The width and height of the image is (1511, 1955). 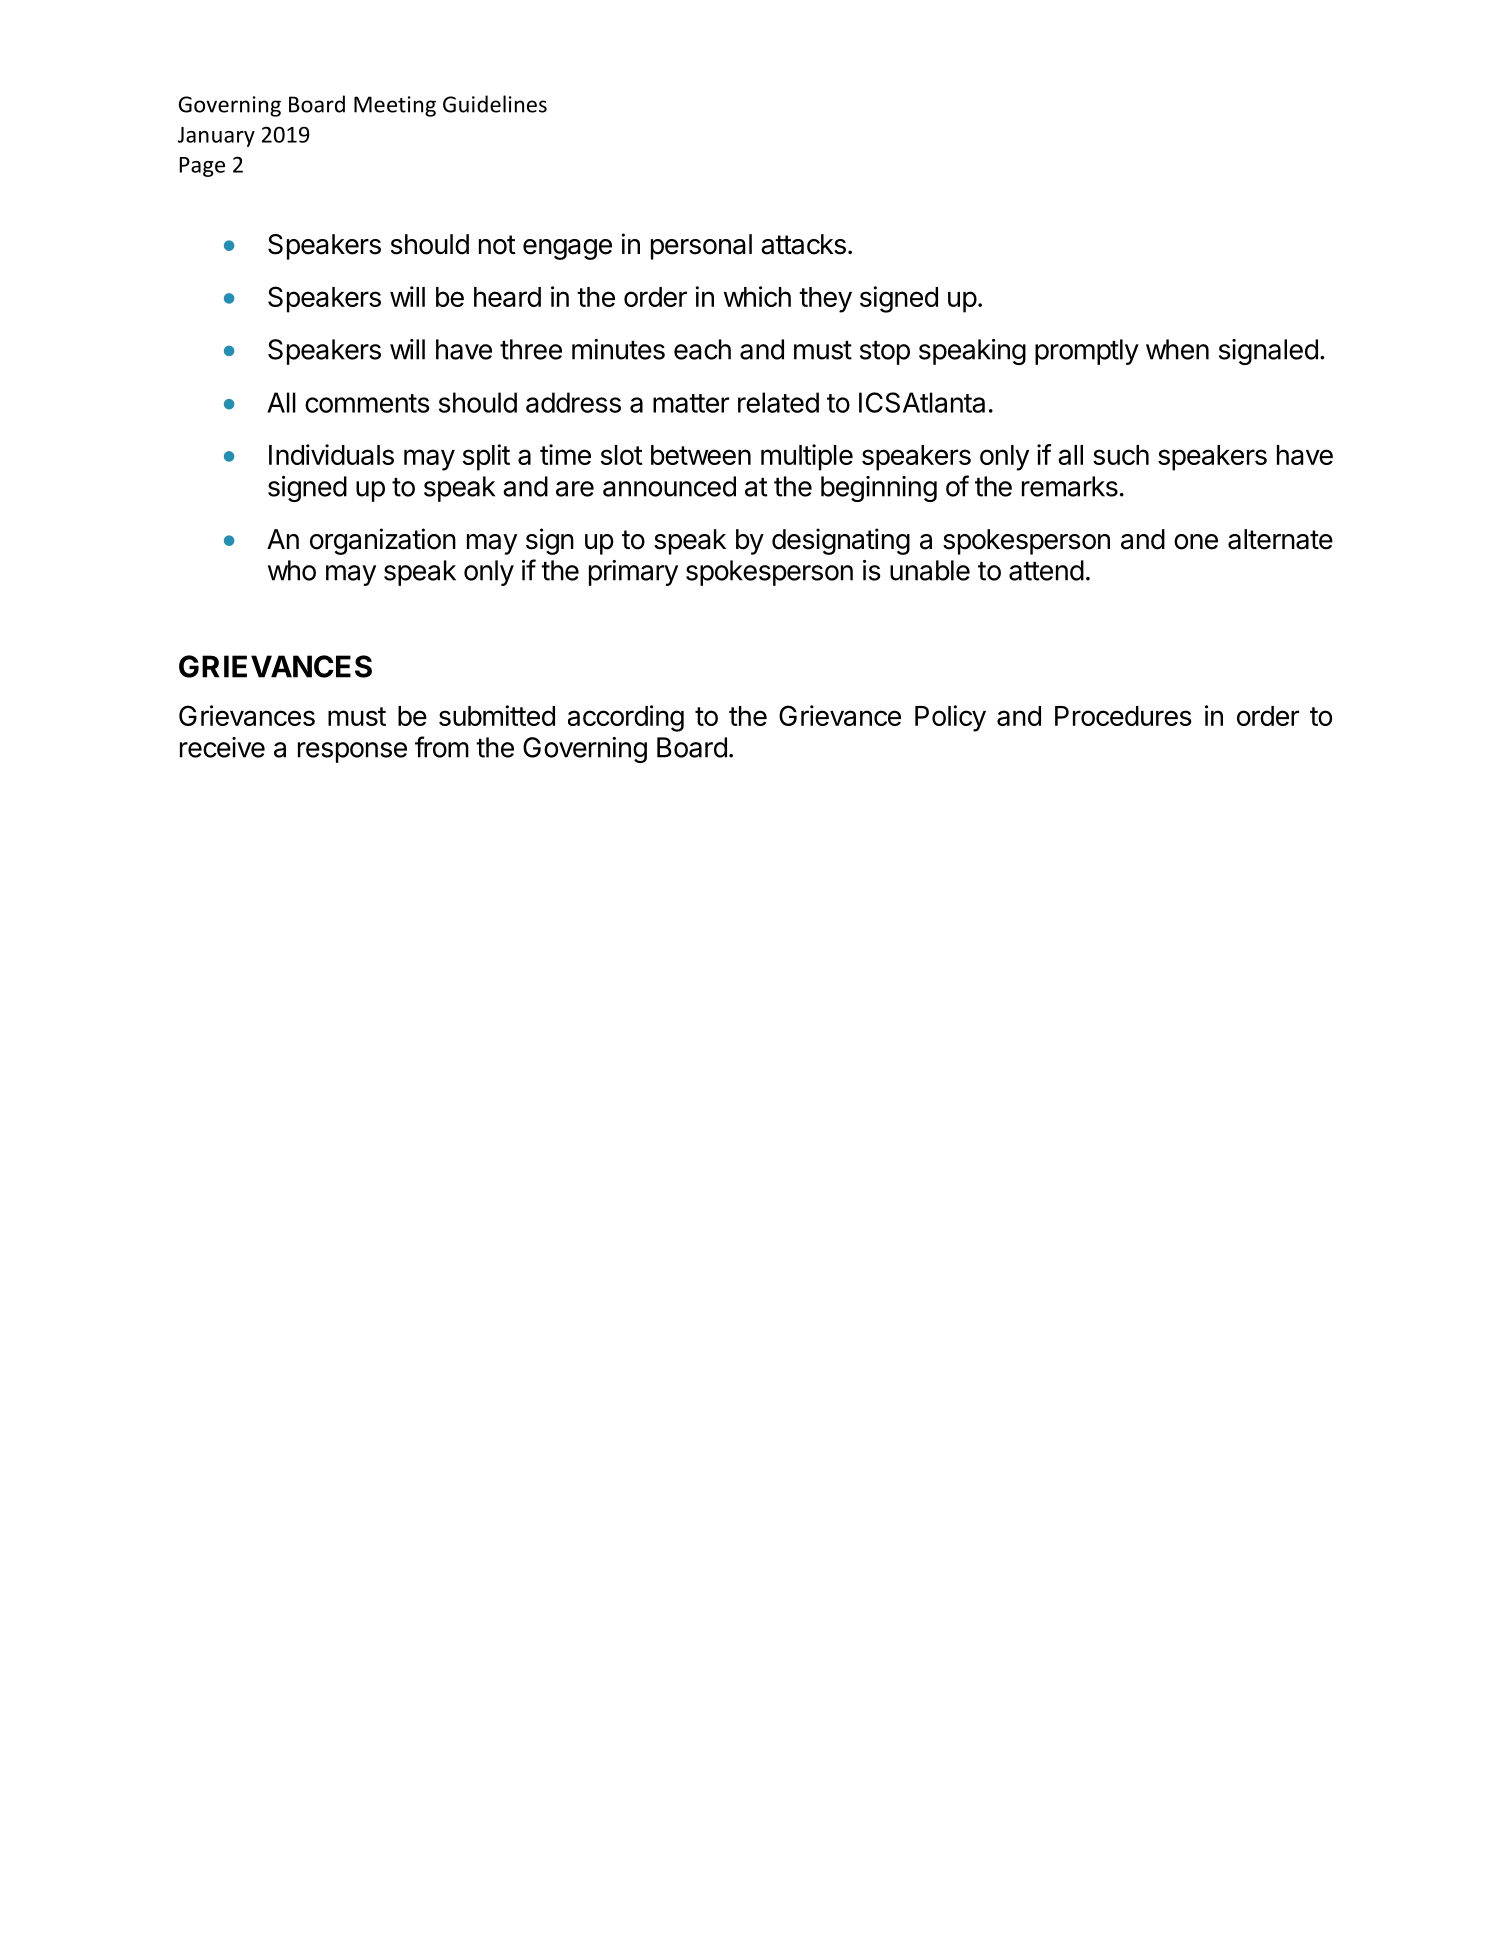 I want to click on Individuals, so click(x=331, y=454).
